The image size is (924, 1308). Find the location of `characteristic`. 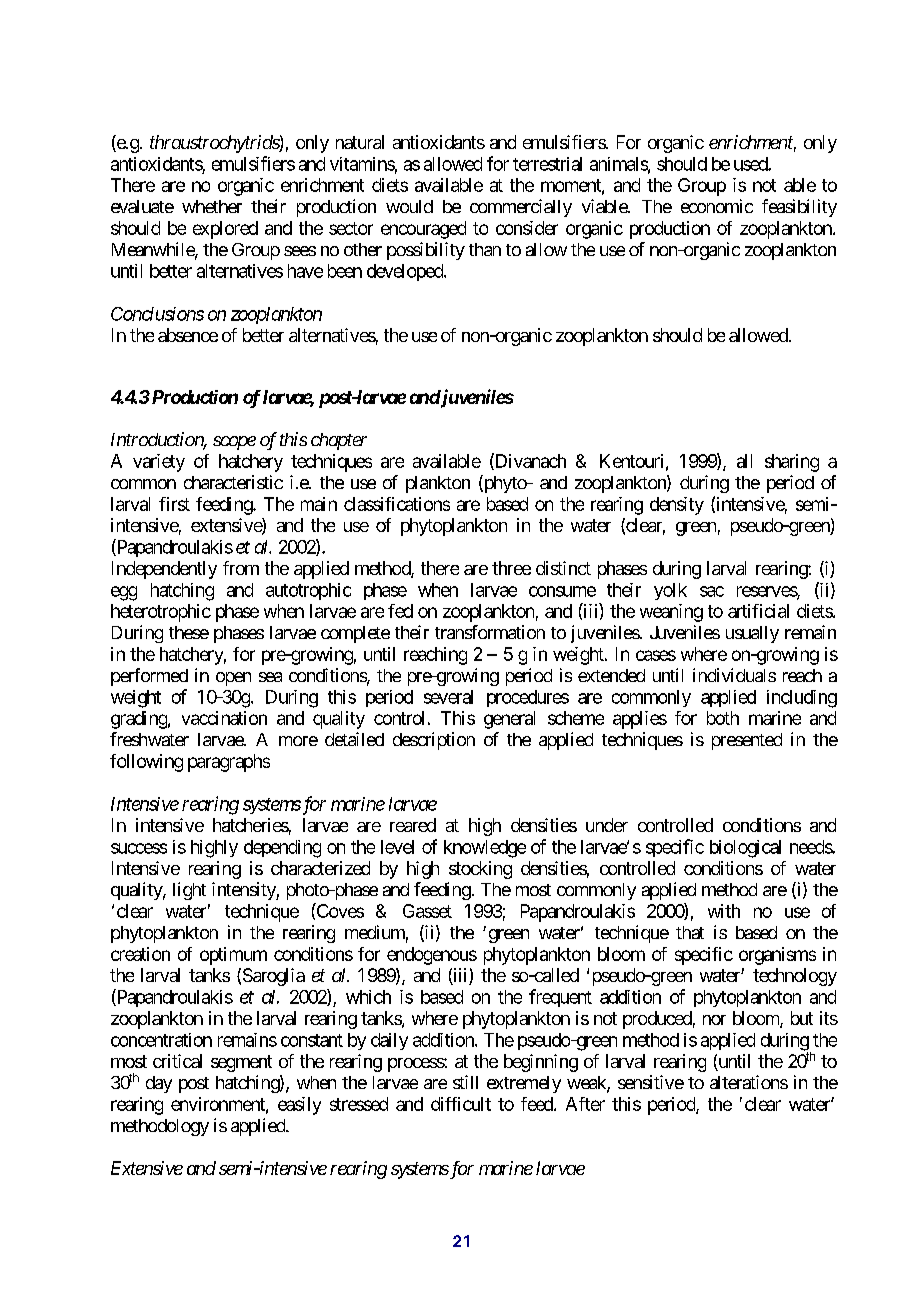

characteristic is located at coordinates (233, 482).
